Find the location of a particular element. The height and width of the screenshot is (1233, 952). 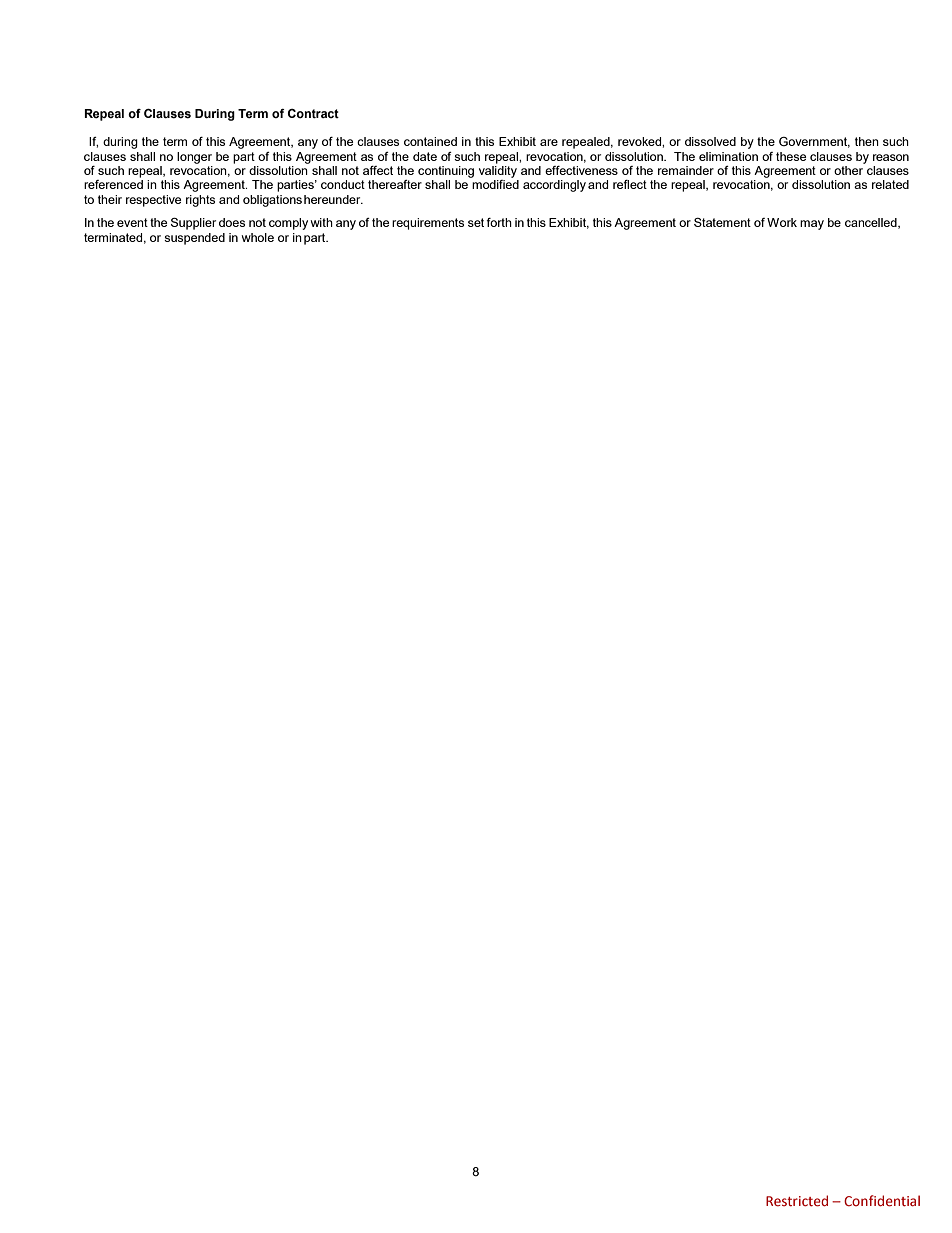

Restricted is located at coordinates (797, 1201).
